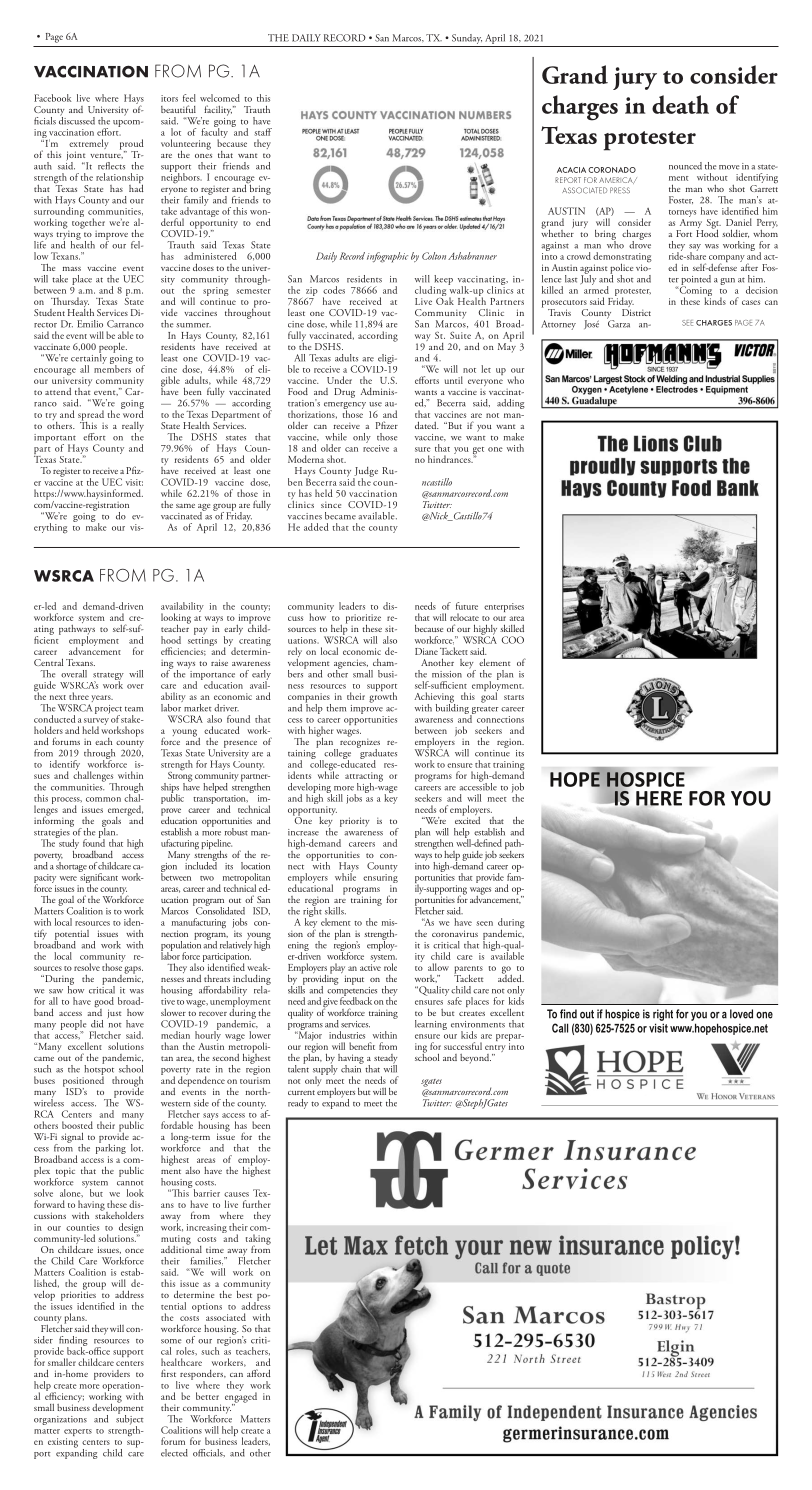 This screenshot has width=812, height=1490. Describe the element at coordinates (636, 312) in the screenshot. I see `District` at that location.
